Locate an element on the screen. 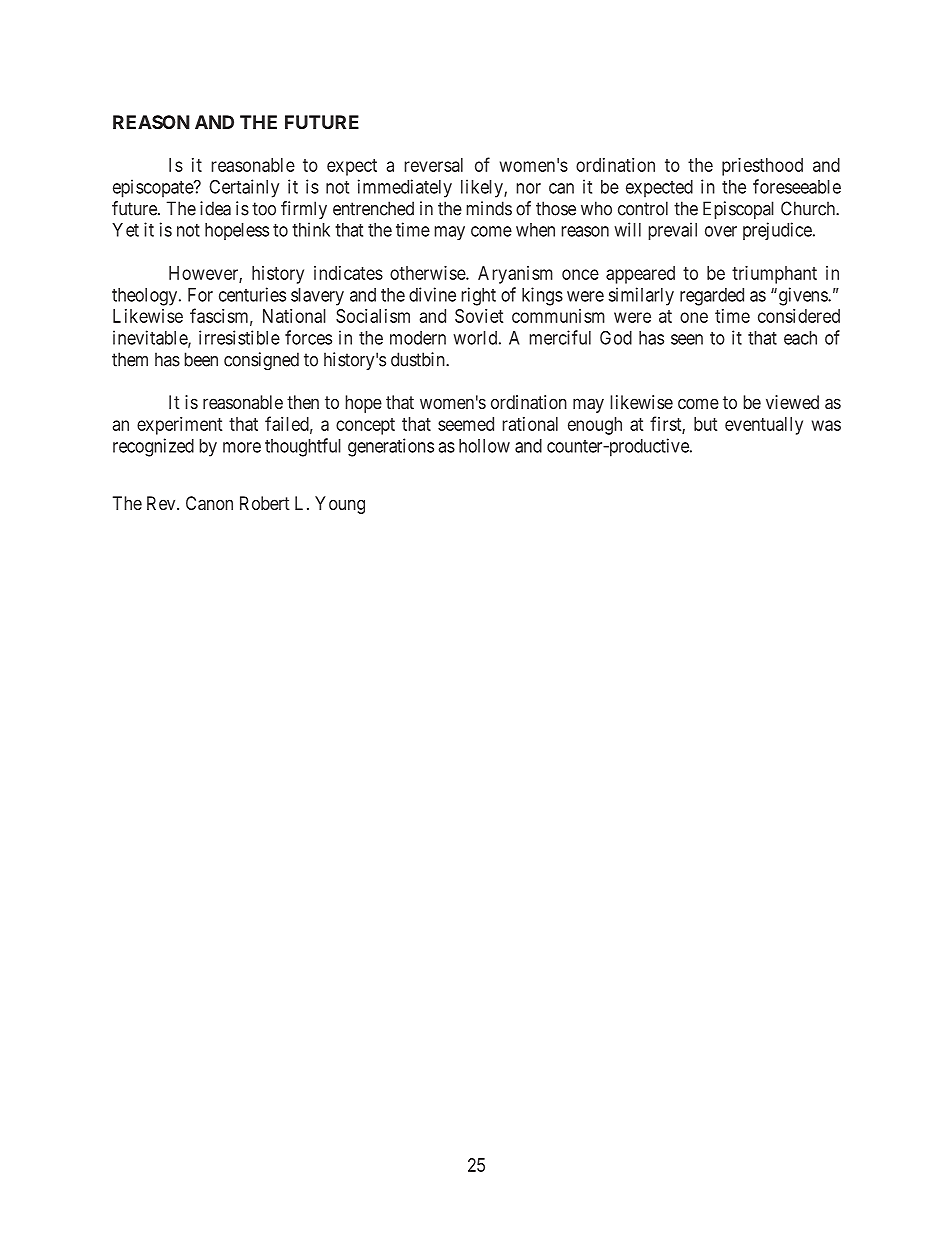 The image size is (952, 1233). otherwise is located at coordinates (428, 273).
